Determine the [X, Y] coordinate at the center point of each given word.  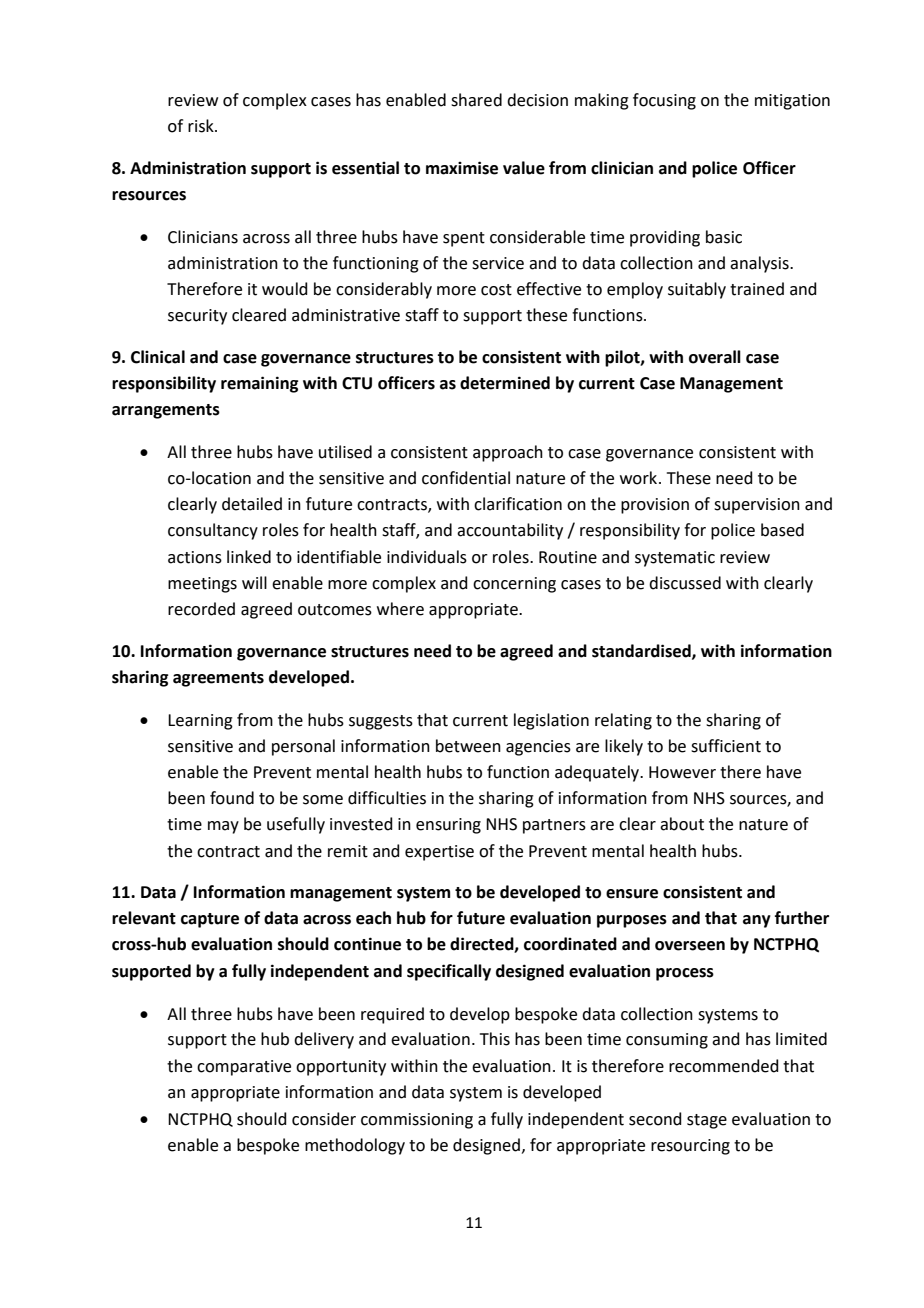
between [468, 746]
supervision [757, 506]
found [232, 798]
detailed [252, 504]
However [682, 772]
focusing [664, 101]
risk [202, 126]
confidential [466, 478]
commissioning [417, 1121]
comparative [244, 1068]
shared [476, 100]
